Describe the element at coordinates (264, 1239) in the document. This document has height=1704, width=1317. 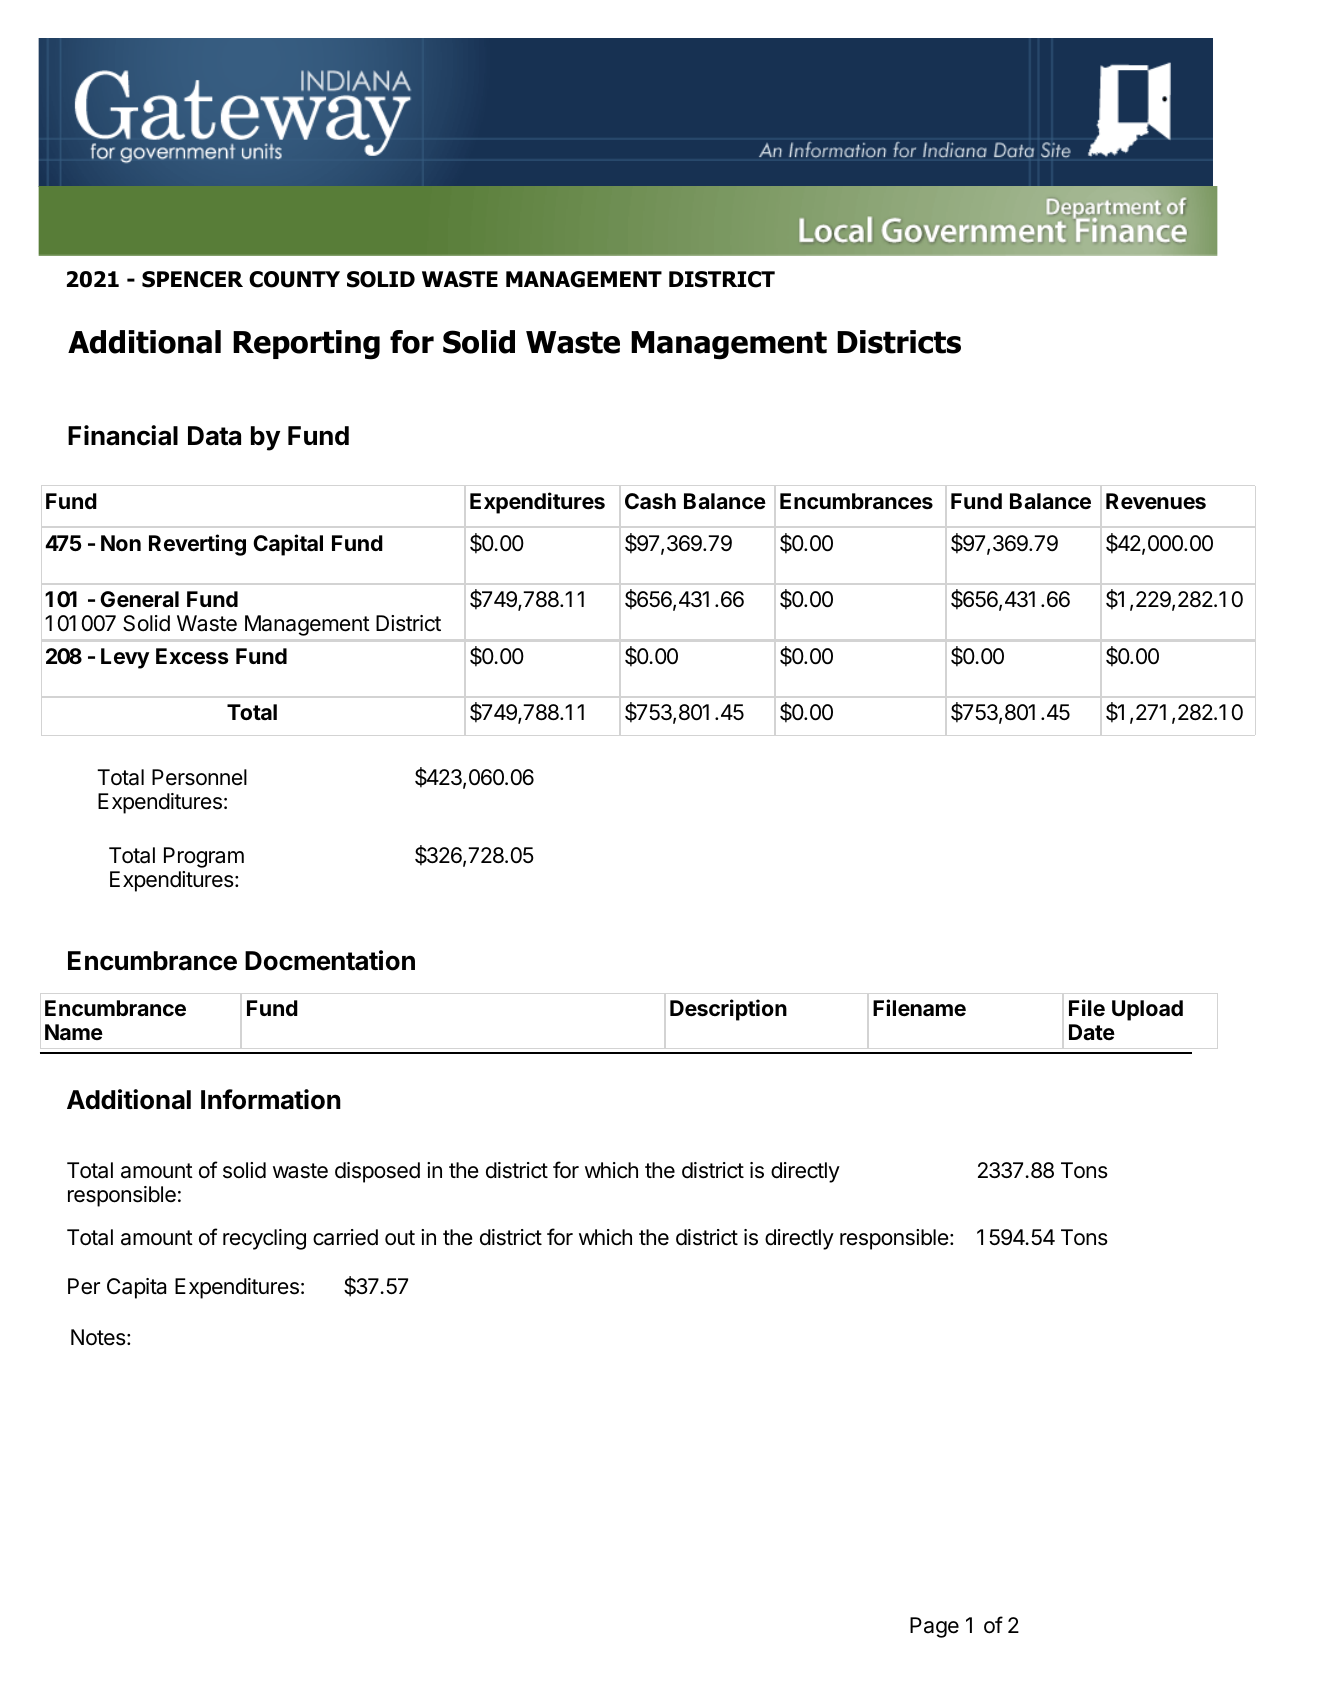
I see `recycling` at that location.
